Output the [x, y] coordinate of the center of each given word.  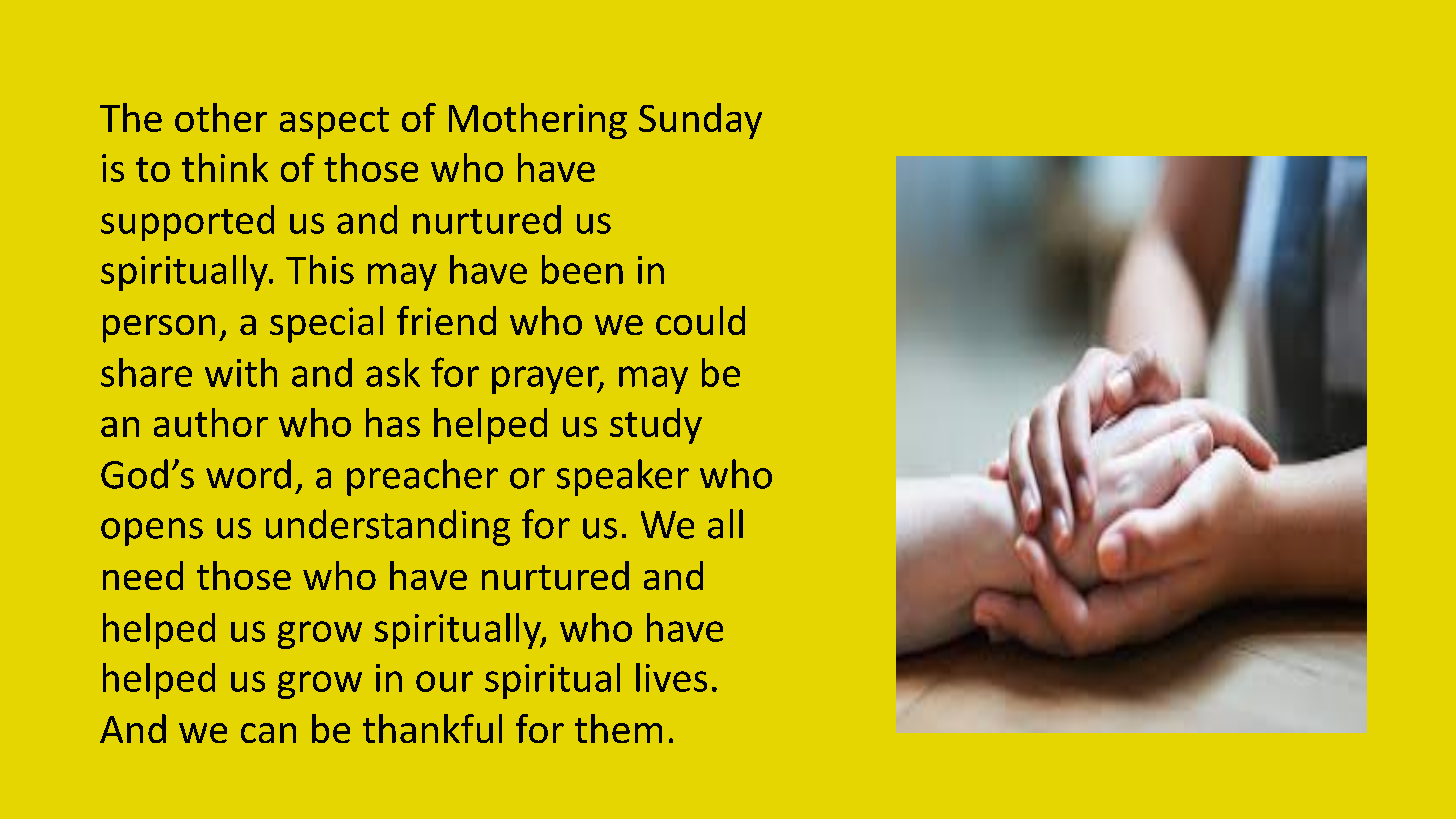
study [656, 426]
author [211, 422]
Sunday [700, 121]
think [225, 167]
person [159, 329]
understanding [388, 527]
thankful [432, 728]
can [268, 733]
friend [446, 320]
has [393, 422]
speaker [623, 477]
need [143, 575]
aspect [334, 123]
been [582, 269]
